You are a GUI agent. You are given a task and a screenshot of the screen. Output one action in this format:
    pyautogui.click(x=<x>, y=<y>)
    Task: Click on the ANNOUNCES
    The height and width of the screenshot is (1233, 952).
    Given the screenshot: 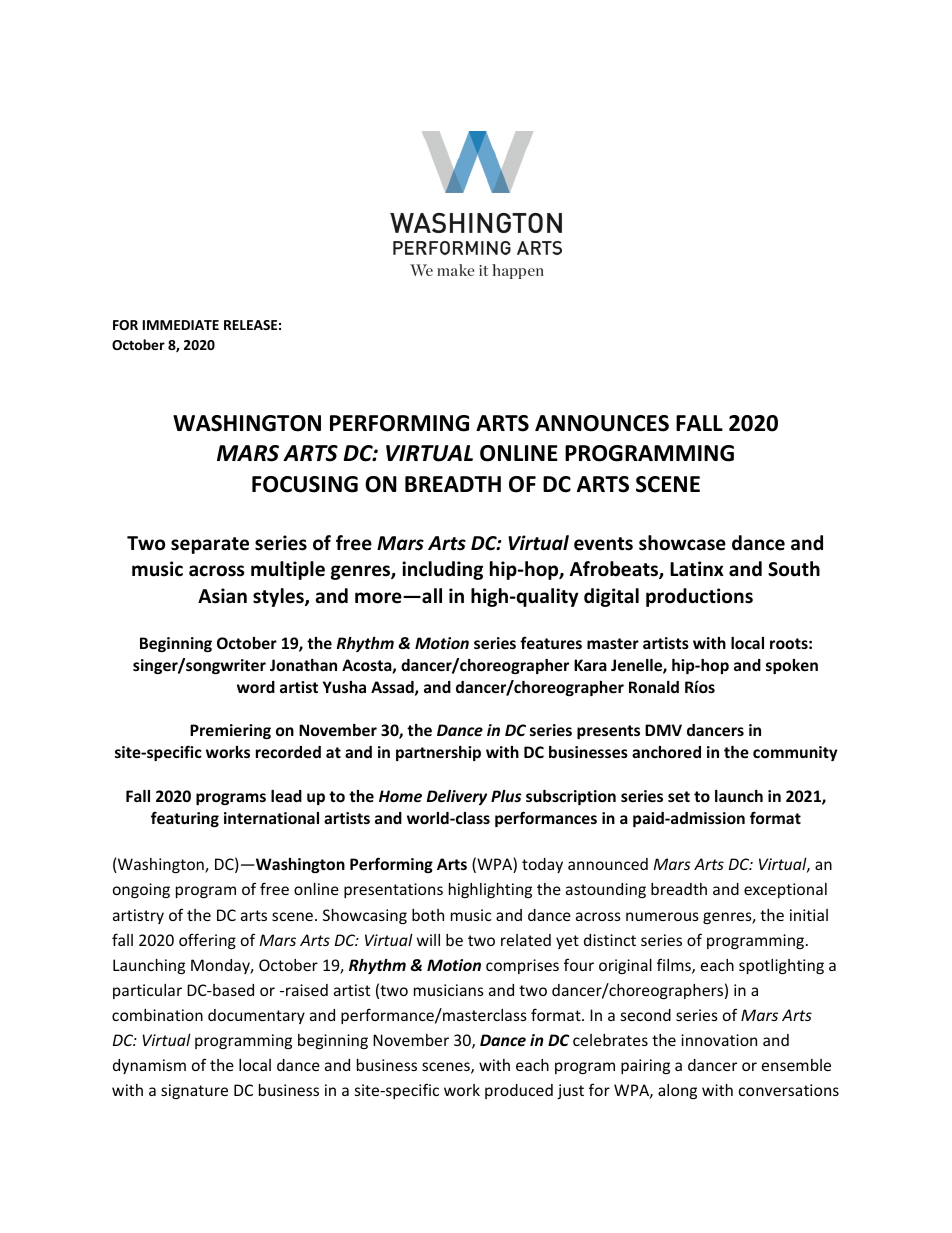 What is the action you would take?
    pyautogui.click(x=602, y=423)
